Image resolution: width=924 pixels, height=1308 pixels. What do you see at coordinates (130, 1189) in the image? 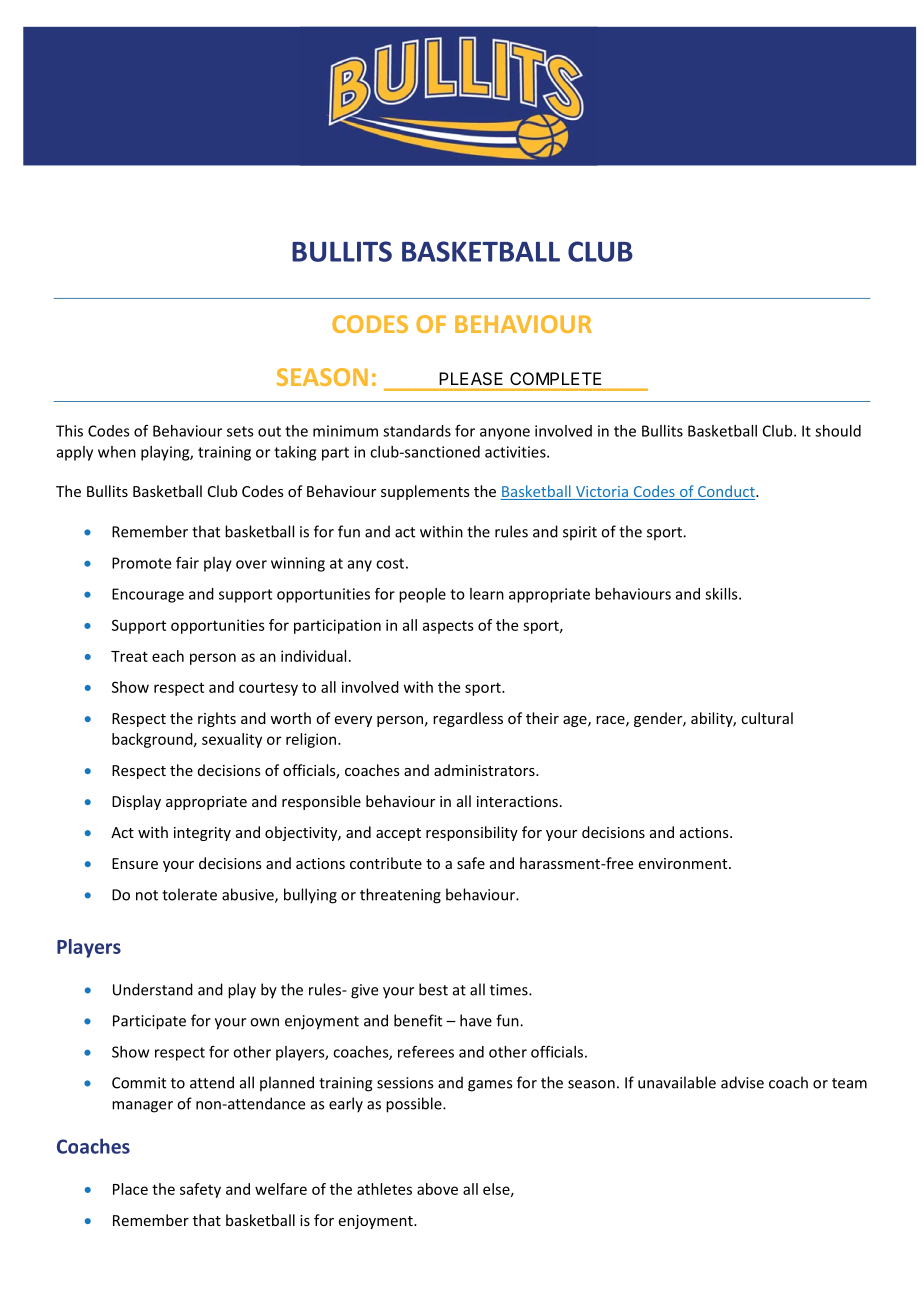
I see `Place` at bounding box center [130, 1189].
